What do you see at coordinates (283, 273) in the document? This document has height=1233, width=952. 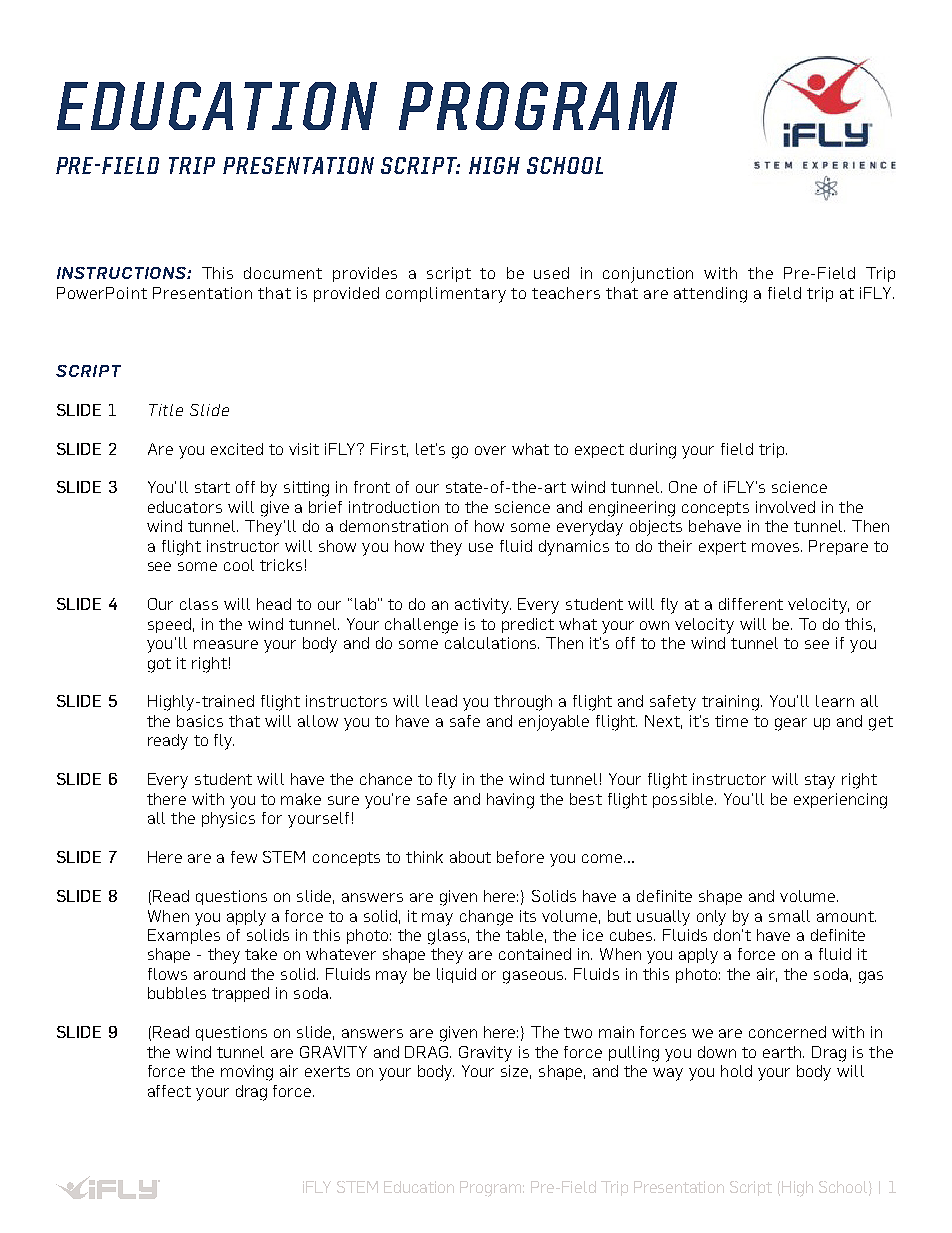 I see `document` at bounding box center [283, 273].
